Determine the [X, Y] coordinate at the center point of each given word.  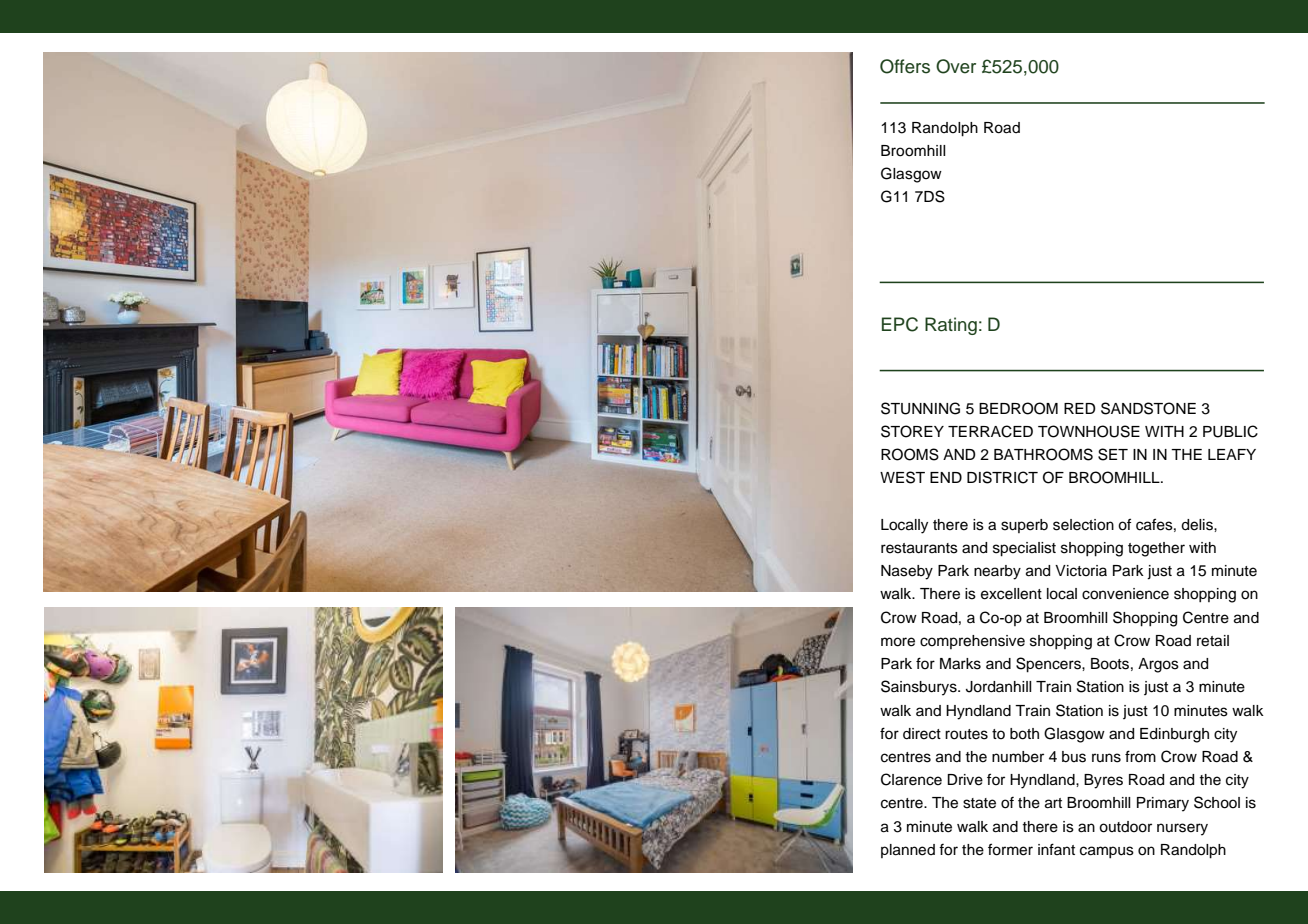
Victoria [1081, 571]
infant [1056, 849]
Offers [905, 66]
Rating [951, 326]
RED [1080, 408]
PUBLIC [1230, 431]
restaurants [919, 548]
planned [908, 851]
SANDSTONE [1148, 408]
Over [956, 66]
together [1156, 549]
